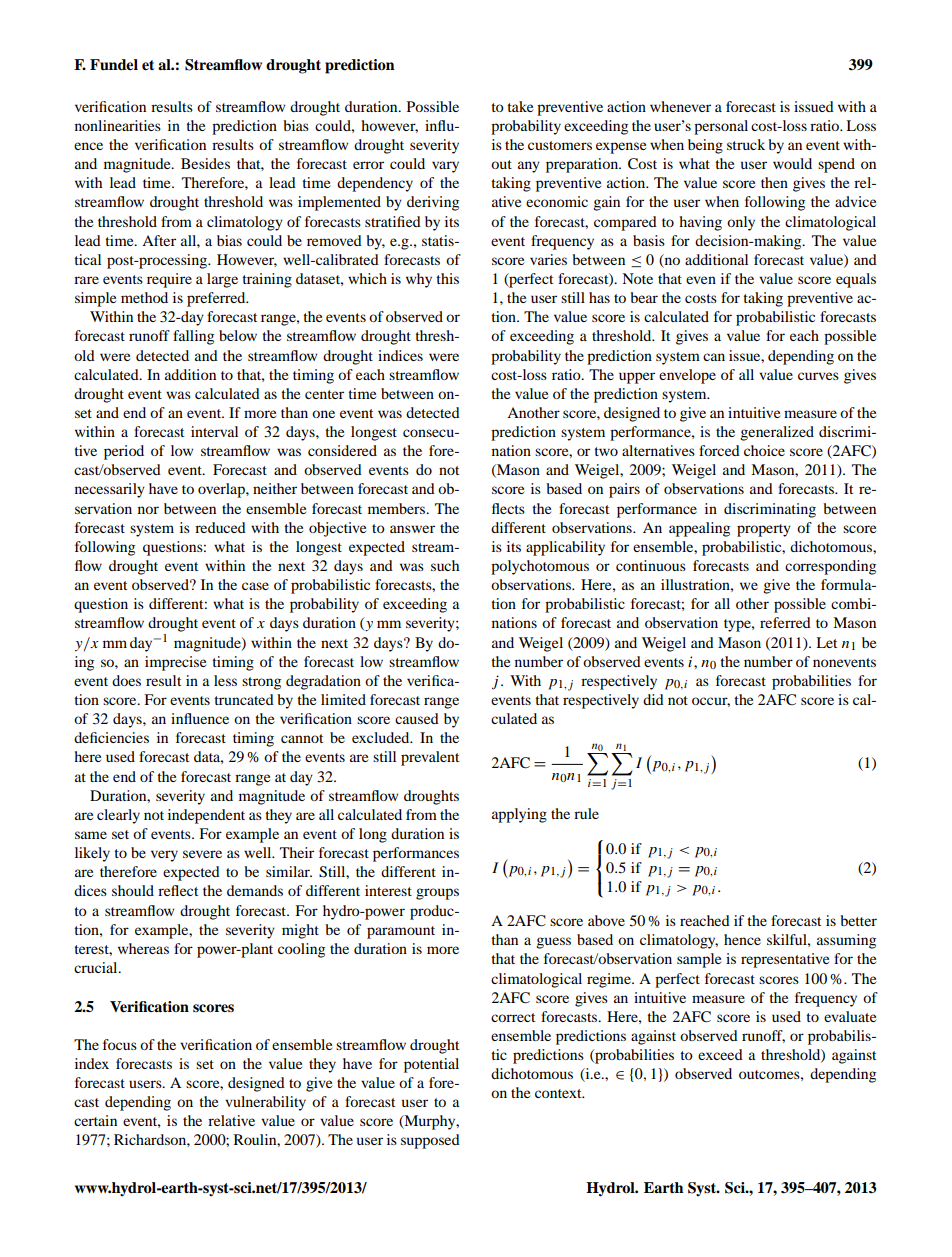 The image size is (952, 1257). I want to click on struck, so click(746, 144).
